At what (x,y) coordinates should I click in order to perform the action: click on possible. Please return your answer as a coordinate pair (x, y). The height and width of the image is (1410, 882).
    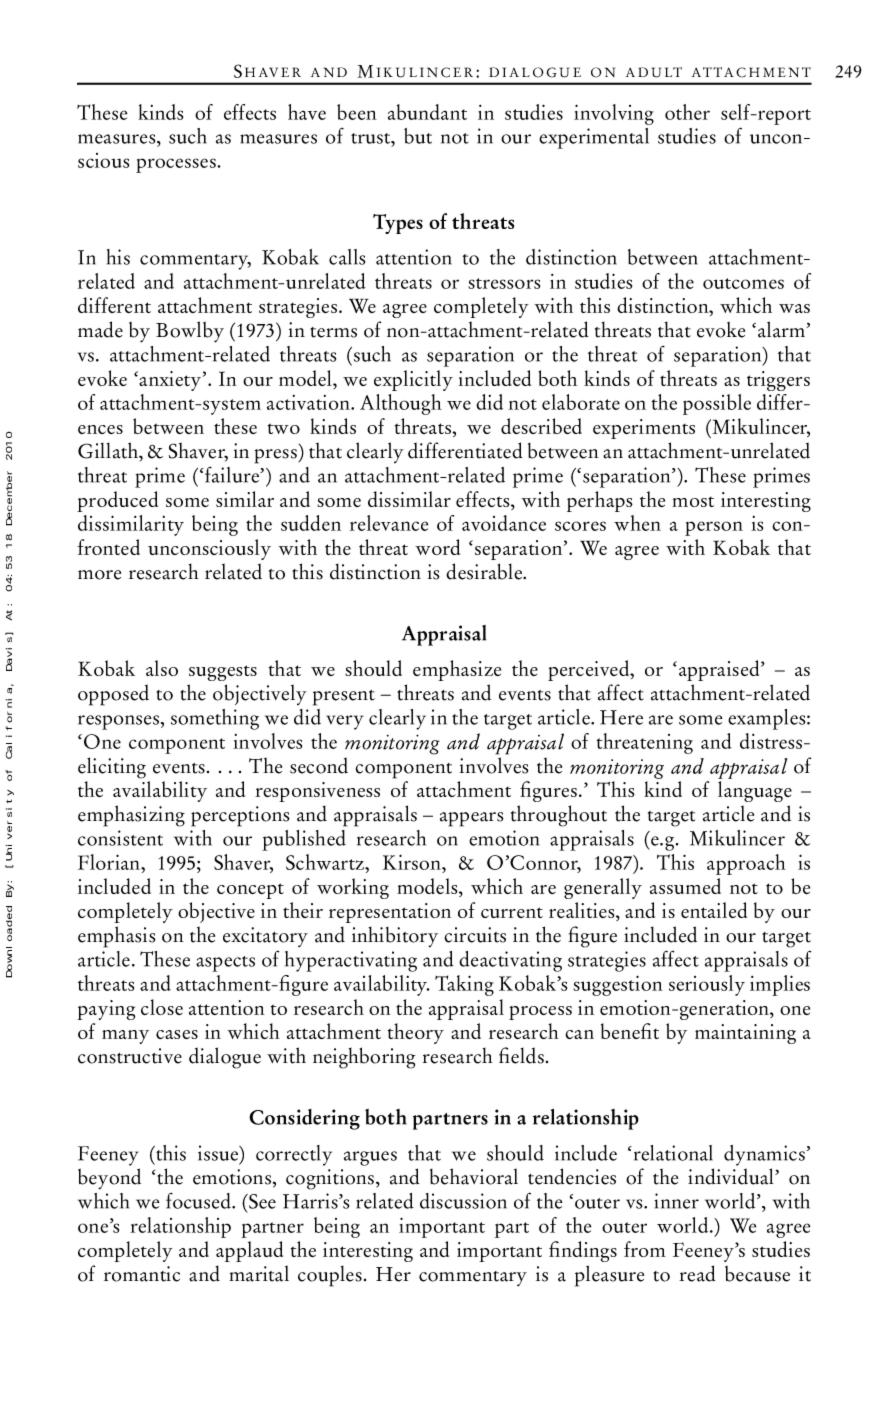
    Looking at the image, I should click on (717, 404).
